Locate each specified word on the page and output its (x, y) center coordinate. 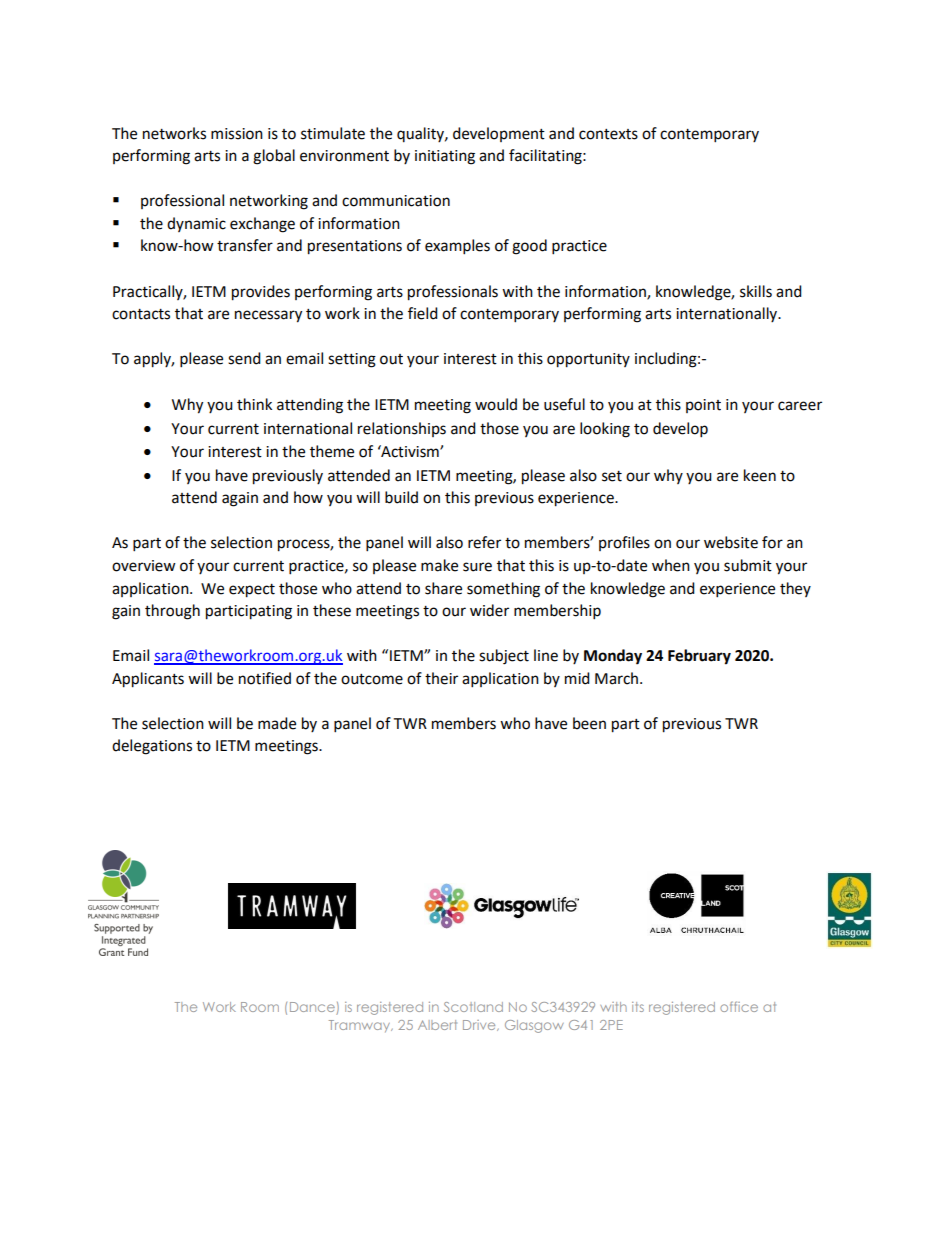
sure (477, 567)
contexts (608, 134)
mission (237, 134)
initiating (445, 157)
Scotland (473, 1007)
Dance (313, 1008)
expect (252, 591)
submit (748, 565)
